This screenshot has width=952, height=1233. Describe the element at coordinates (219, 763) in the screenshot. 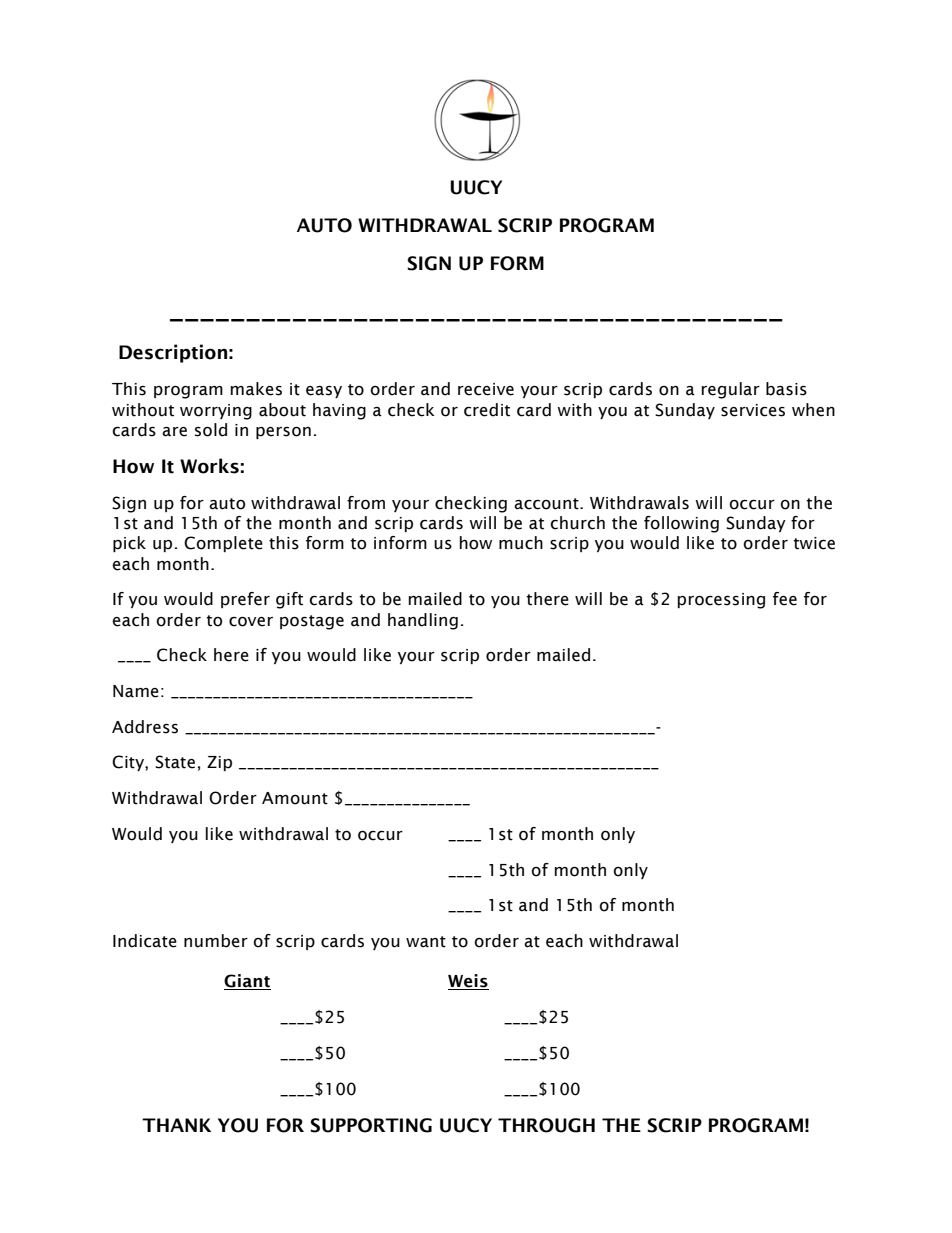

I see `Zip` at that location.
